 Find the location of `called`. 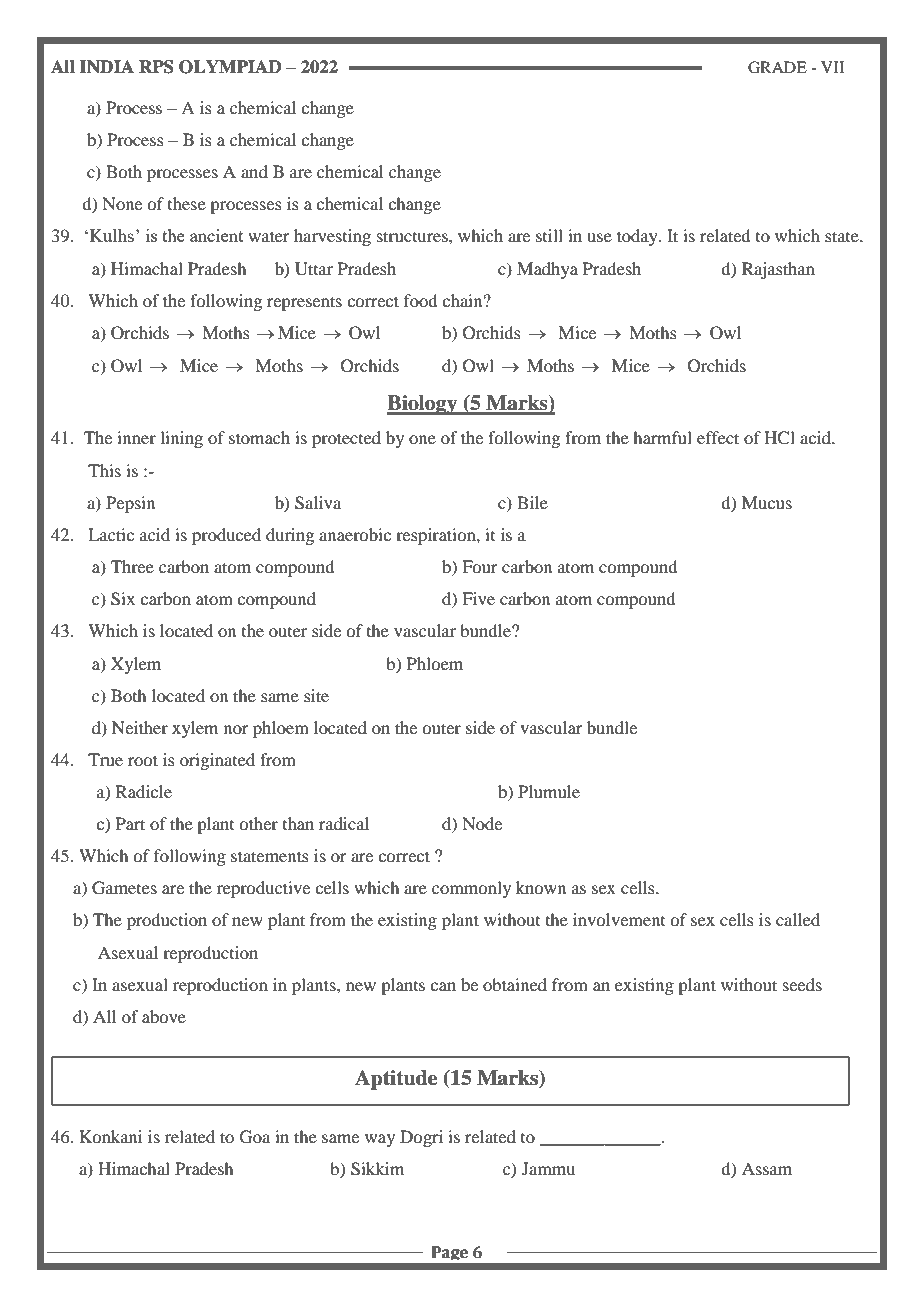

called is located at coordinates (798, 919).
